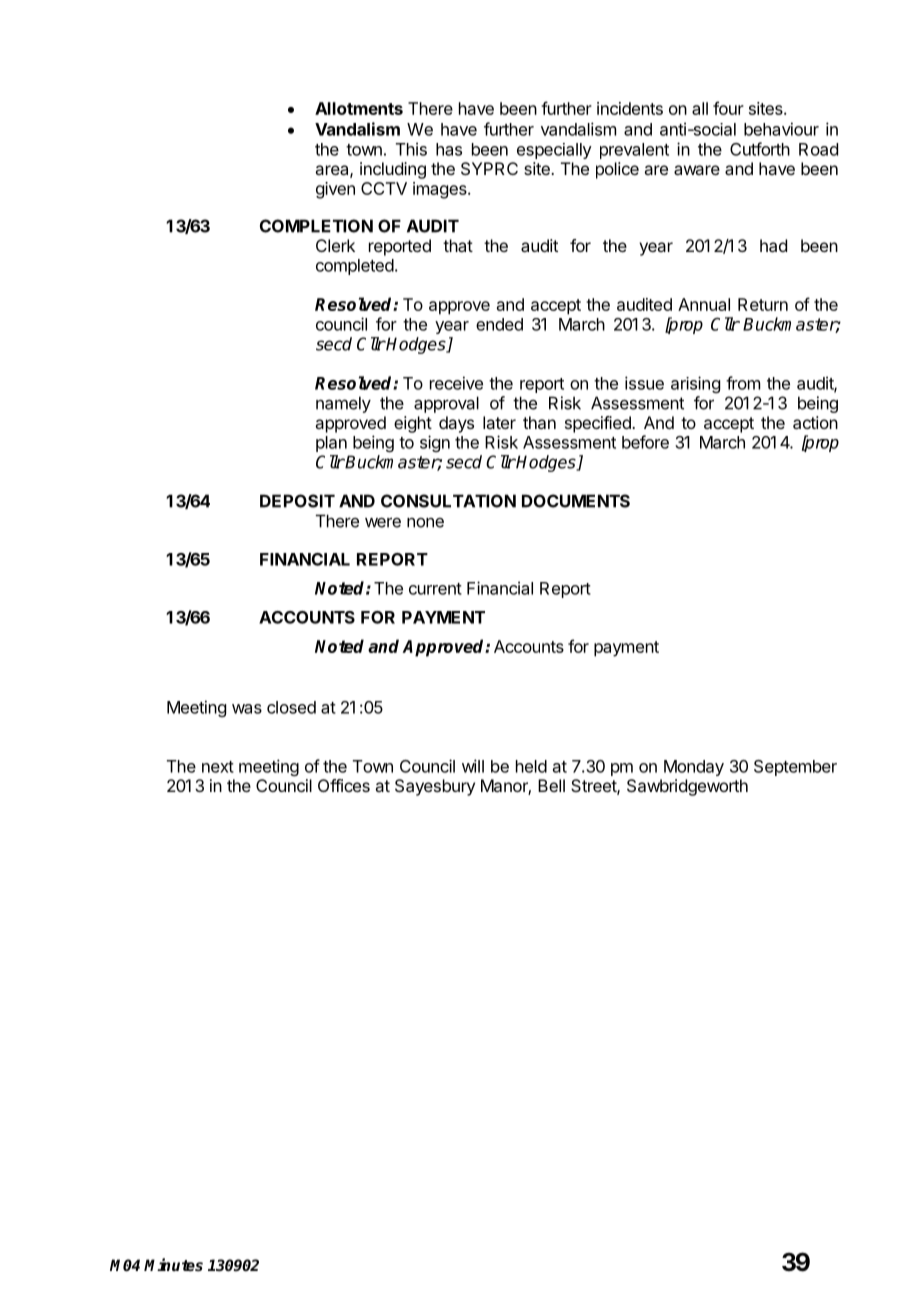  I want to click on given, so click(335, 190).
